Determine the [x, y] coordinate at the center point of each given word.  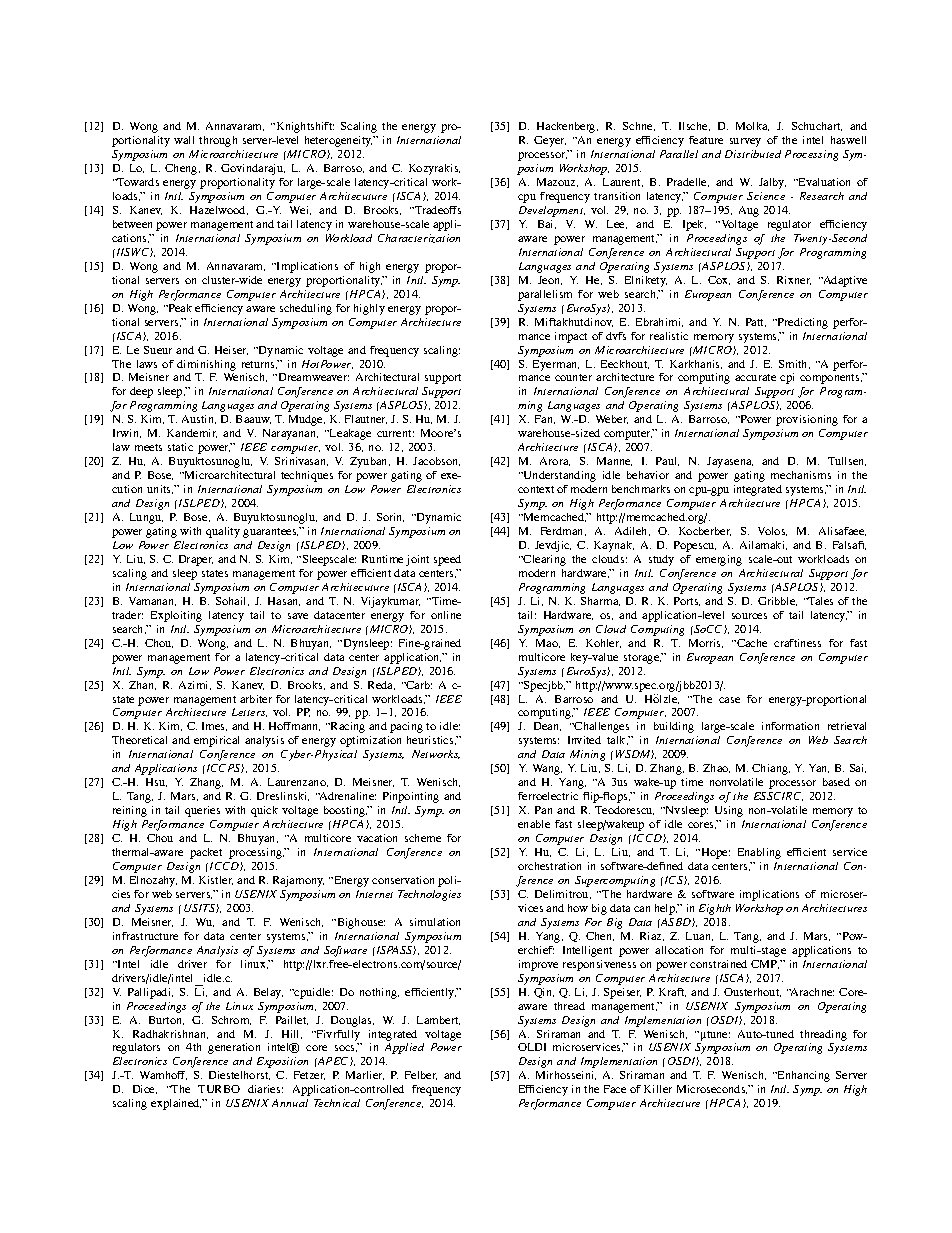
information [790, 726]
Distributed [753, 154]
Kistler [216, 880]
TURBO [219, 1089]
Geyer [550, 141]
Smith [794, 364]
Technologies [429, 895]
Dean [547, 726]
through [218, 141]
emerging [719, 560]
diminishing [206, 365]
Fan [545, 419]
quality [223, 532]
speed [447, 560]
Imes [214, 726]
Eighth [715, 909]
